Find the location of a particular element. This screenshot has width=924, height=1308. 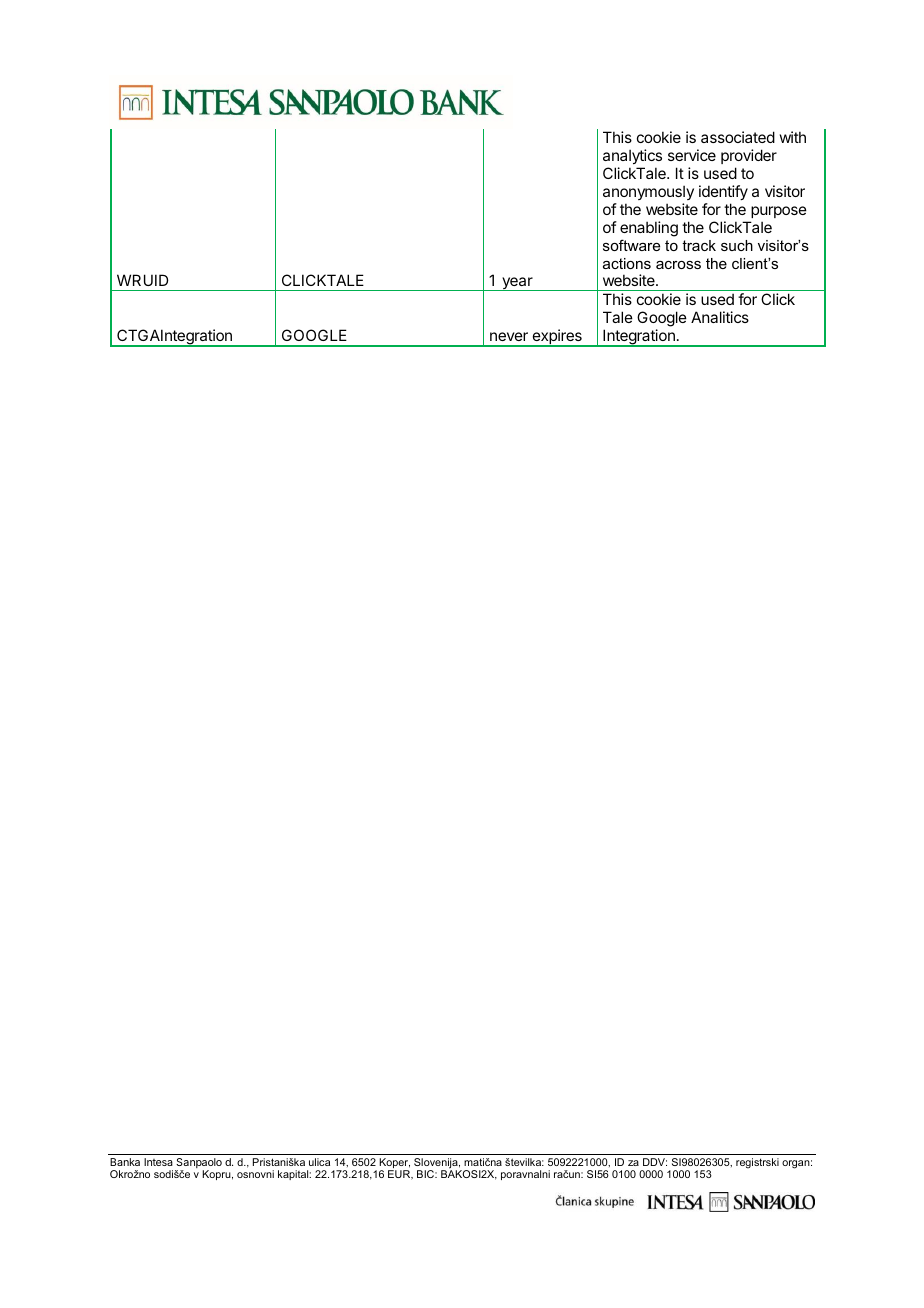

track is located at coordinates (699, 245).
